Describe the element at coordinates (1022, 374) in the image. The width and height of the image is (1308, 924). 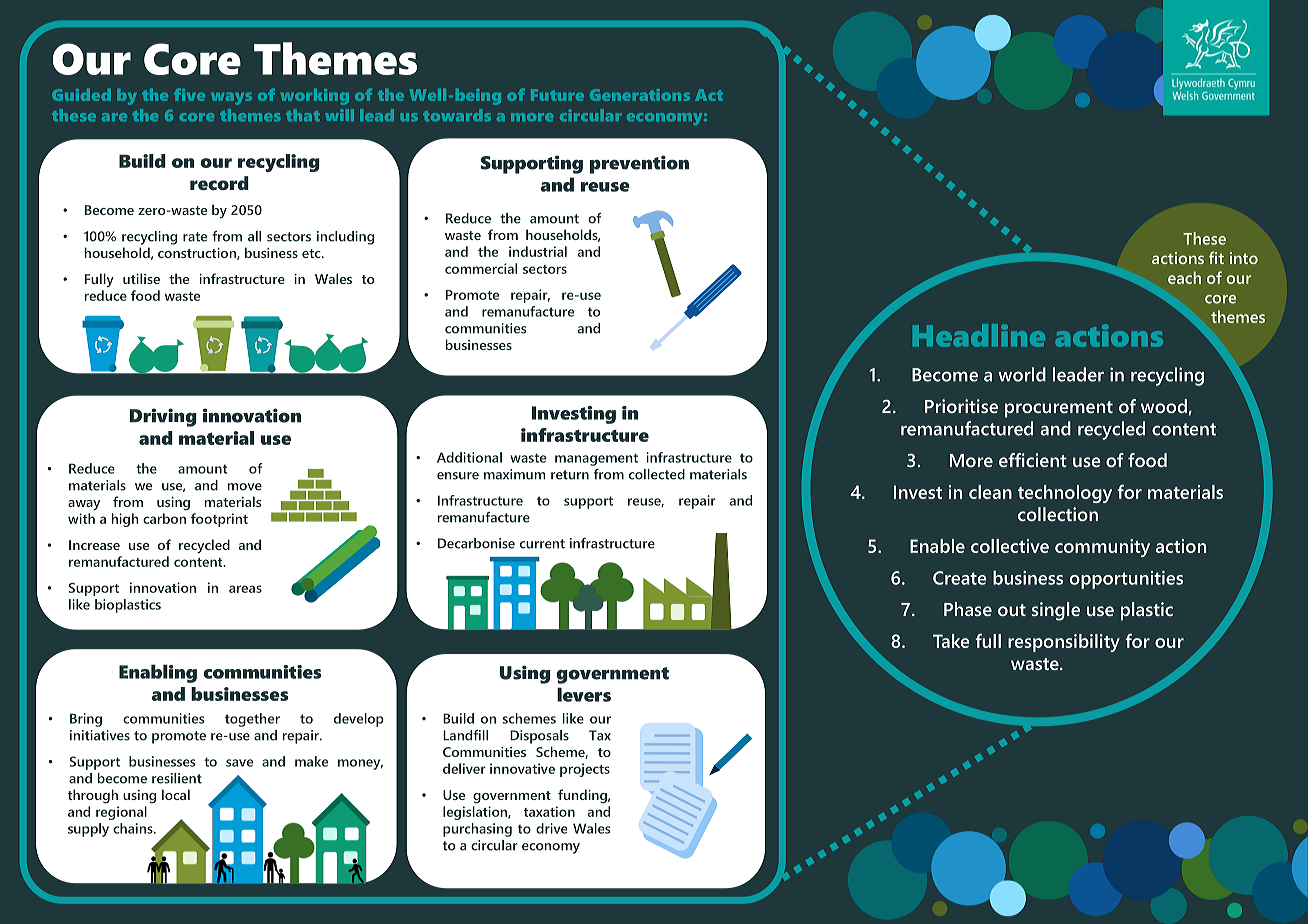
I see `world` at that location.
